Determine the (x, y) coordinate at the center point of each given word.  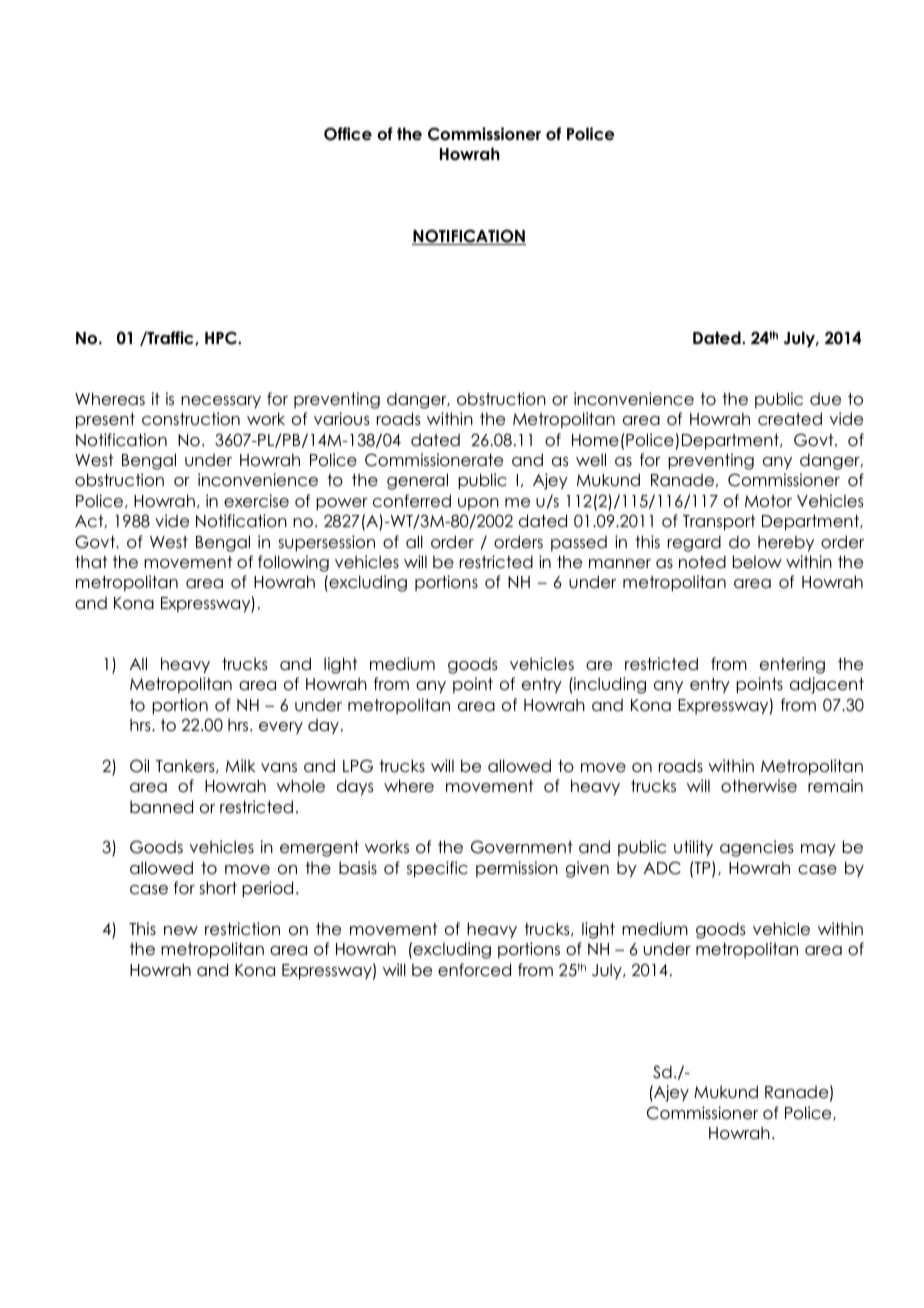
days (355, 787)
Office (348, 134)
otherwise (759, 786)
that (91, 562)
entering (792, 665)
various (341, 419)
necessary (221, 402)
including (609, 685)
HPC (222, 338)
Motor (768, 501)
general (417, 481)
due (825, 399)
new (181, 931)
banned (161, 807)
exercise (256, 501)
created (790, 419)
